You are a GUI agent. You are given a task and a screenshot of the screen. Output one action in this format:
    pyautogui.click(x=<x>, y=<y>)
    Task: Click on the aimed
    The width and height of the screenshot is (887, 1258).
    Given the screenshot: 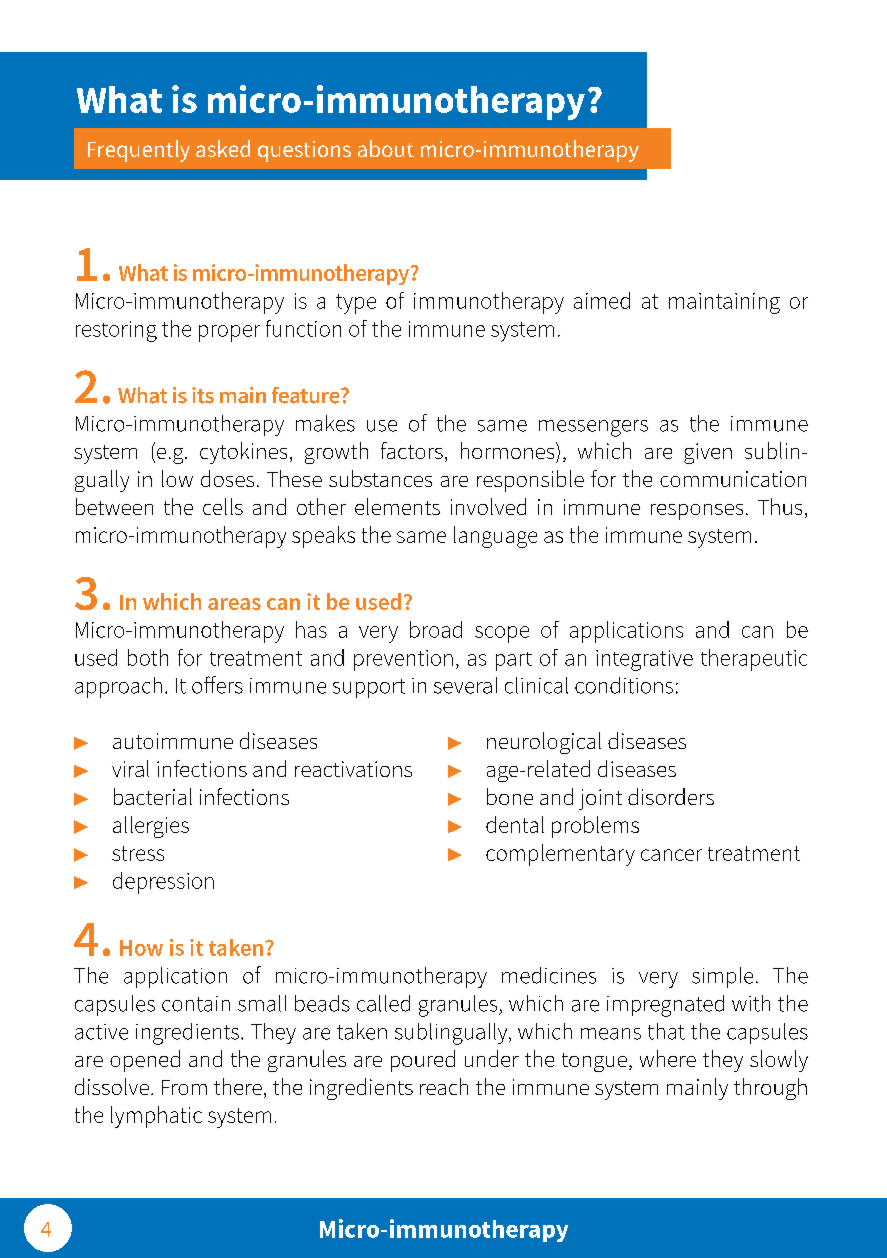 What is the action you would take?
    pyautogui.click(x=602, y=300)
